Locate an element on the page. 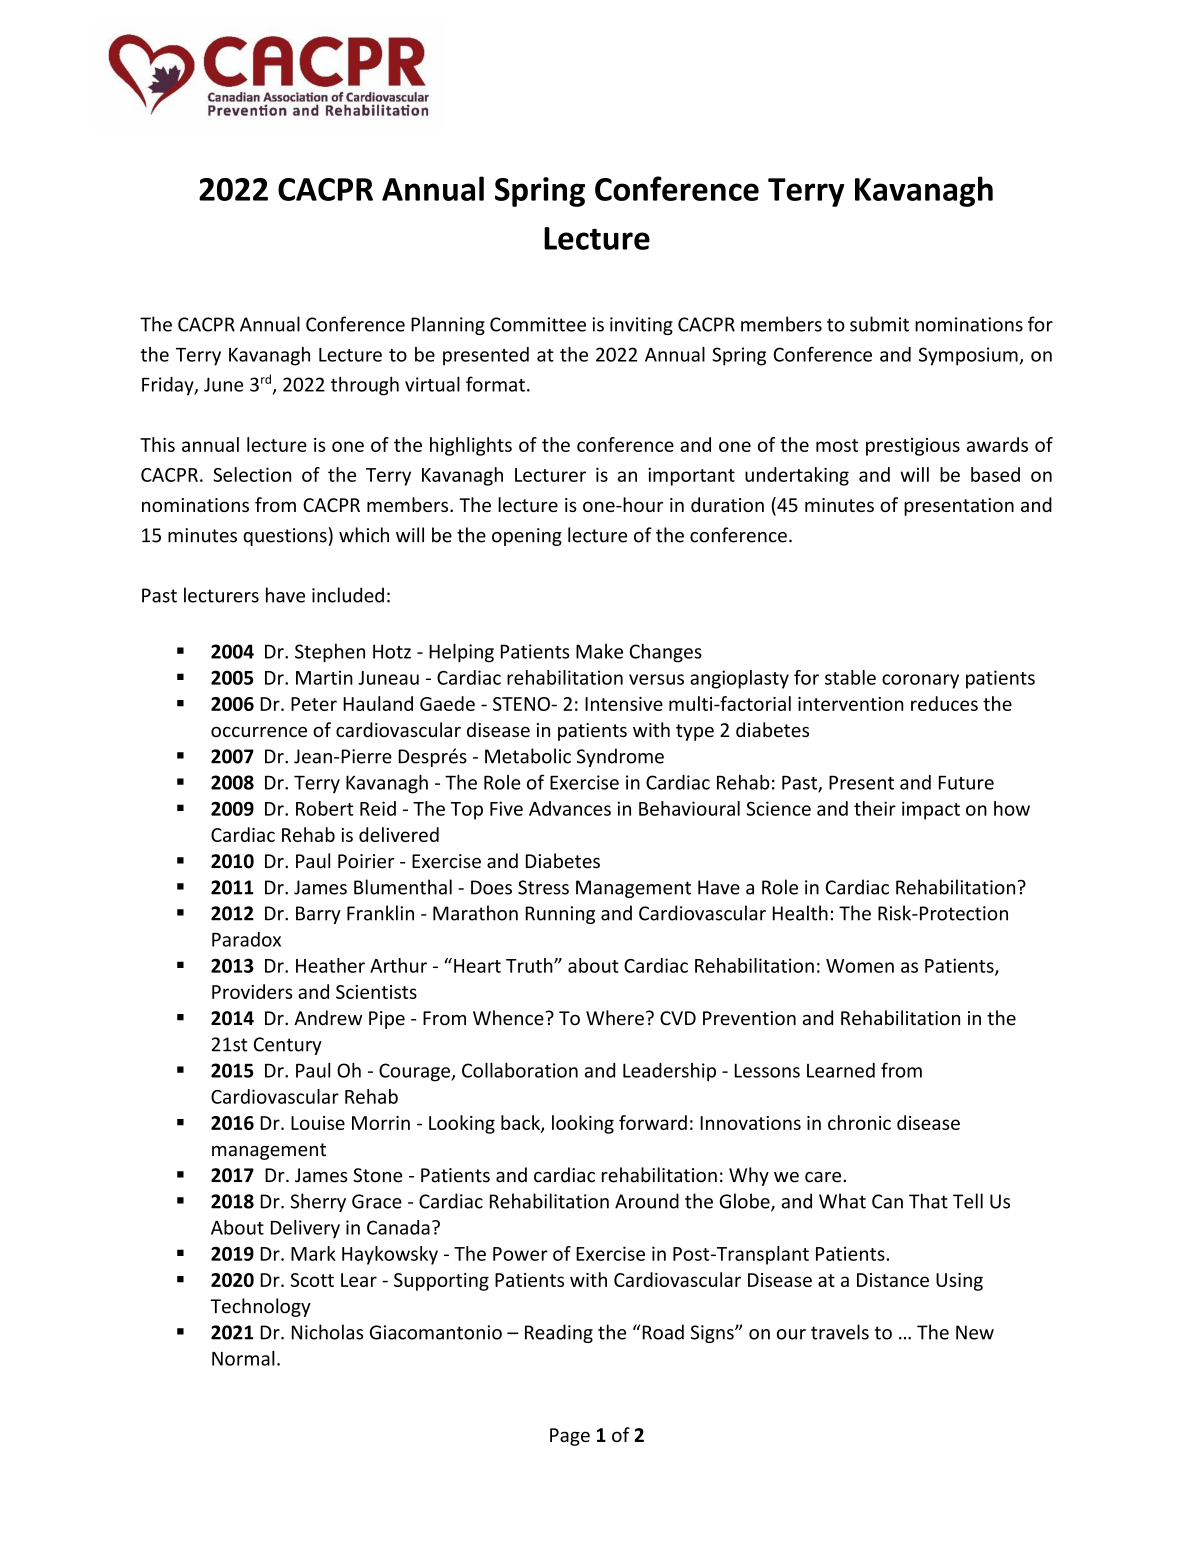  Stress is located at coordinates (543, 887).
